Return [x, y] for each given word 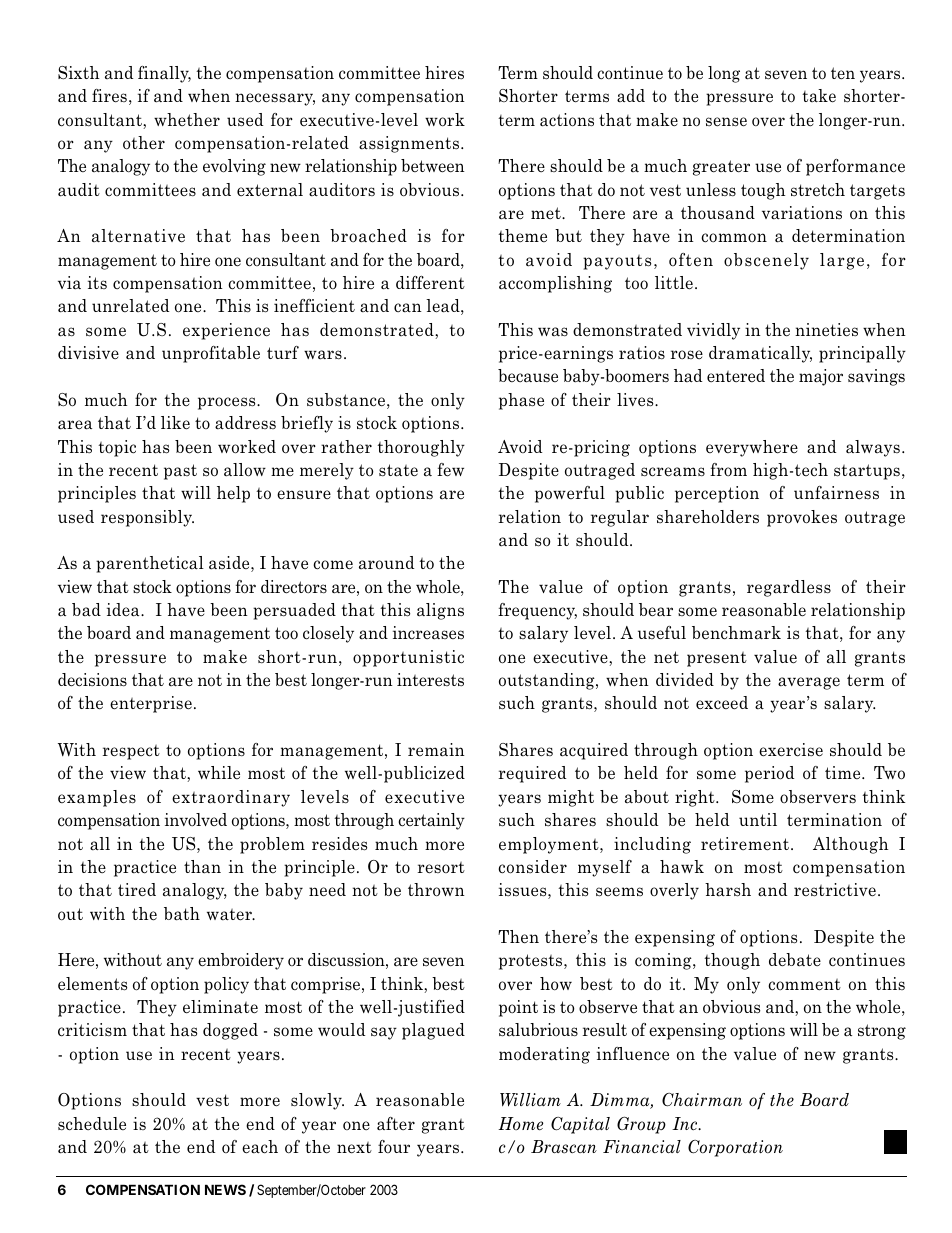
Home [520, 1124]
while [219, 772]
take [819, 96]
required [532, 774]
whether [187, 120]
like [175, 423]
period [769, 774]
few [450, 470]
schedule [92, 1124]
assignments [409, 144]
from [728, 469]
